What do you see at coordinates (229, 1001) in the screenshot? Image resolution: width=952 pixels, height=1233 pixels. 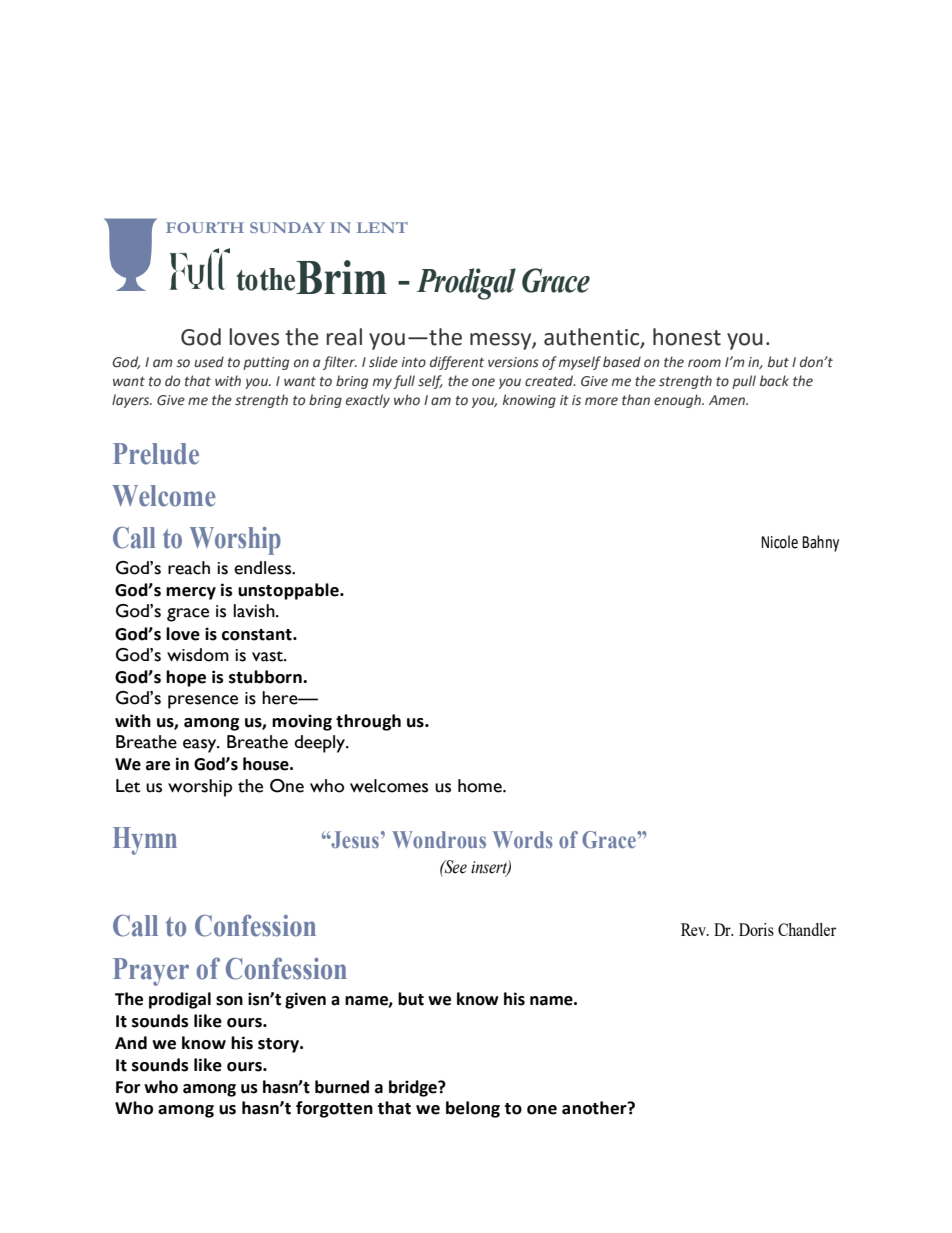 I see `son` at bounding box center [229, 1001].
